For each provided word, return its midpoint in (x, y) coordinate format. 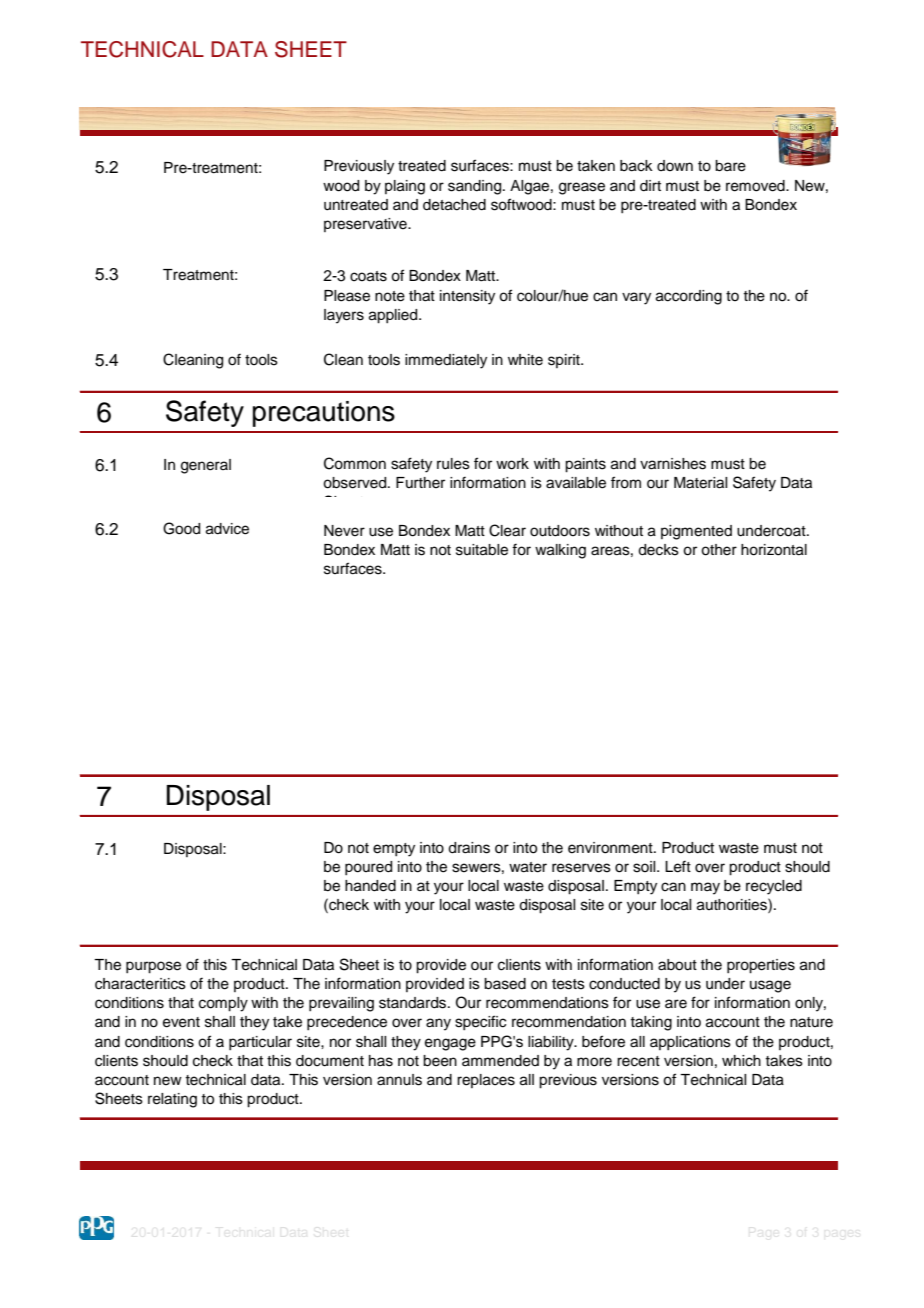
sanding (476, 187)
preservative (366, 225)
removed (756, 186)
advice (227, 529)
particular (260, 1043)
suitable (482, 550)
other (719, 550)
